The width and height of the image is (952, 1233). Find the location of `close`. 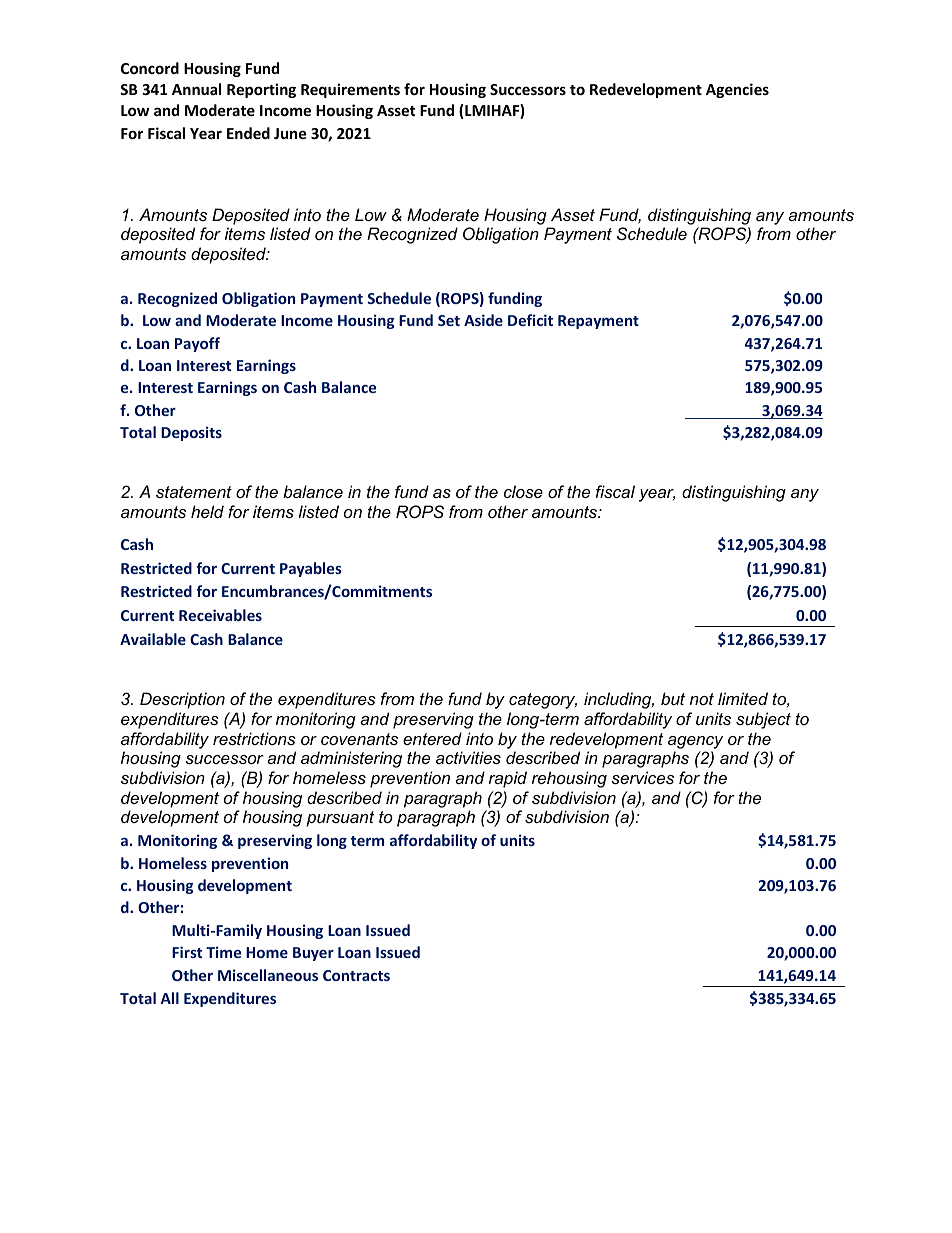

close is located at coordinates (523, 491).
